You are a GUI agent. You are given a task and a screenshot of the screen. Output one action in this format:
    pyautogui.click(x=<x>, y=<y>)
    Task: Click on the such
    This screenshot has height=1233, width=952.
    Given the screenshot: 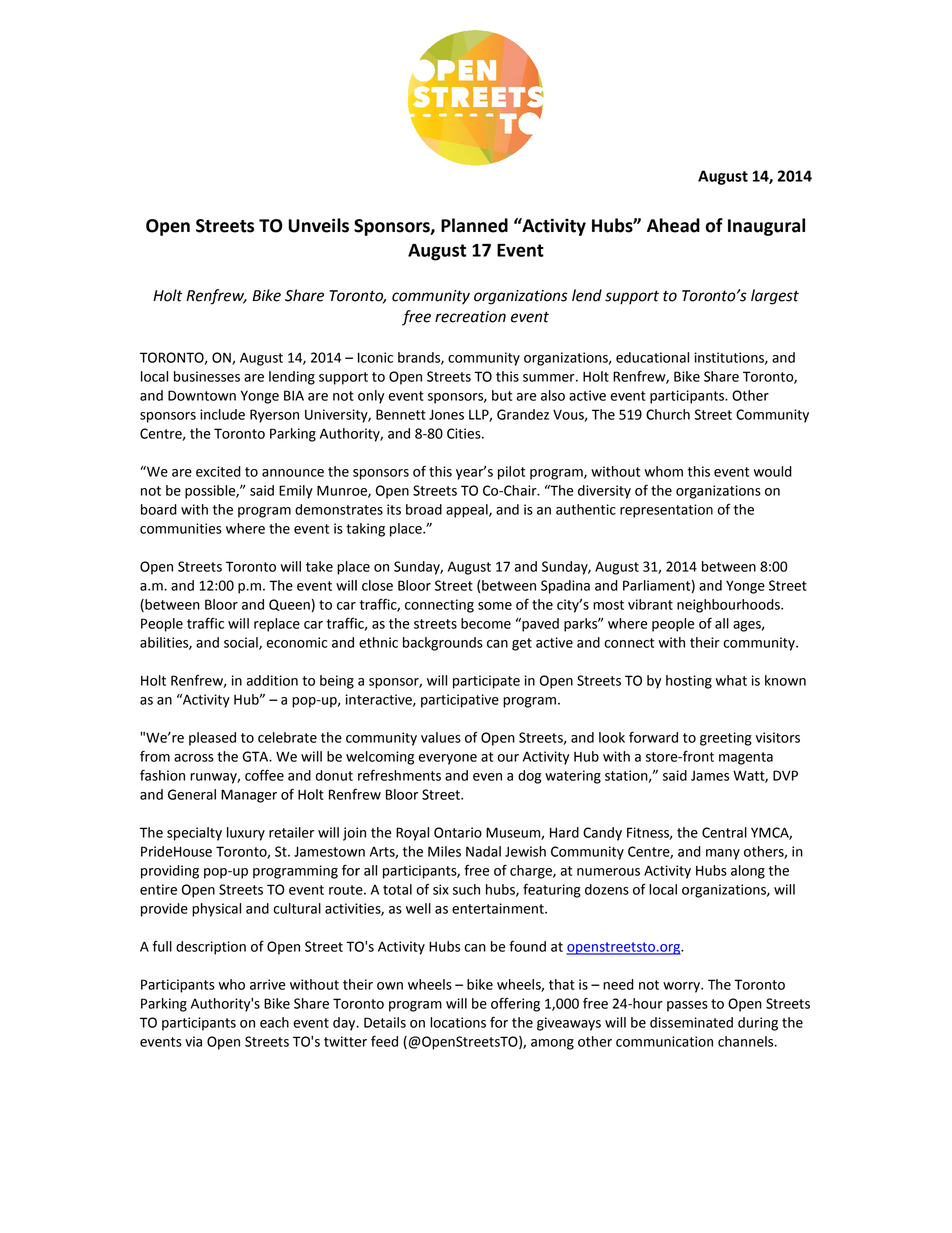 What is the action you would take?
    pyautogui.click(x=466, y=889)
